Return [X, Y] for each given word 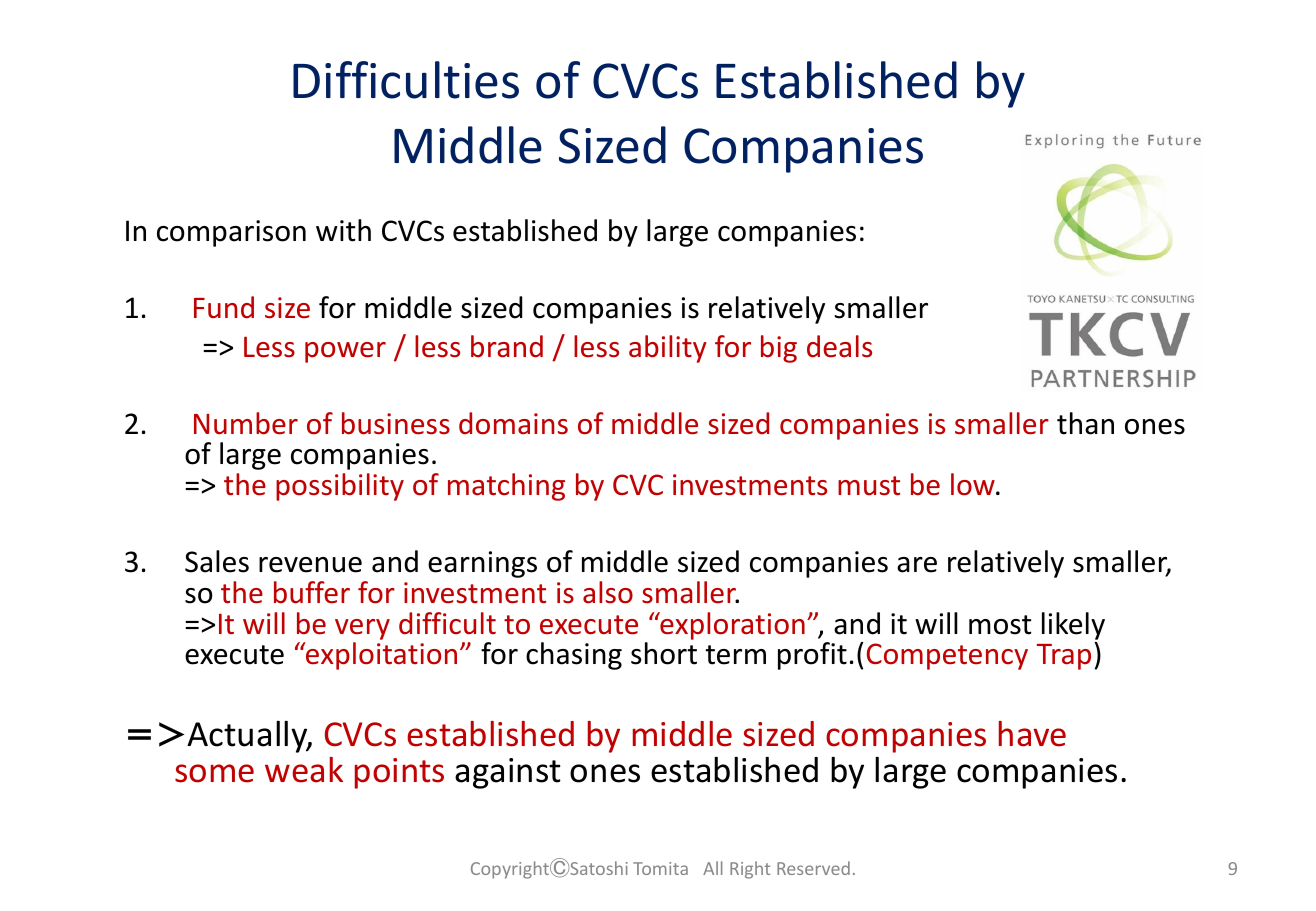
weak [304, 770]
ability [668, 349]
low [974, 484]
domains [513, 423]
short [664, 653]
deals [839, 346]
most [1000, 625]
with [343, 230]
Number [246, 423]
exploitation [380, 656]
